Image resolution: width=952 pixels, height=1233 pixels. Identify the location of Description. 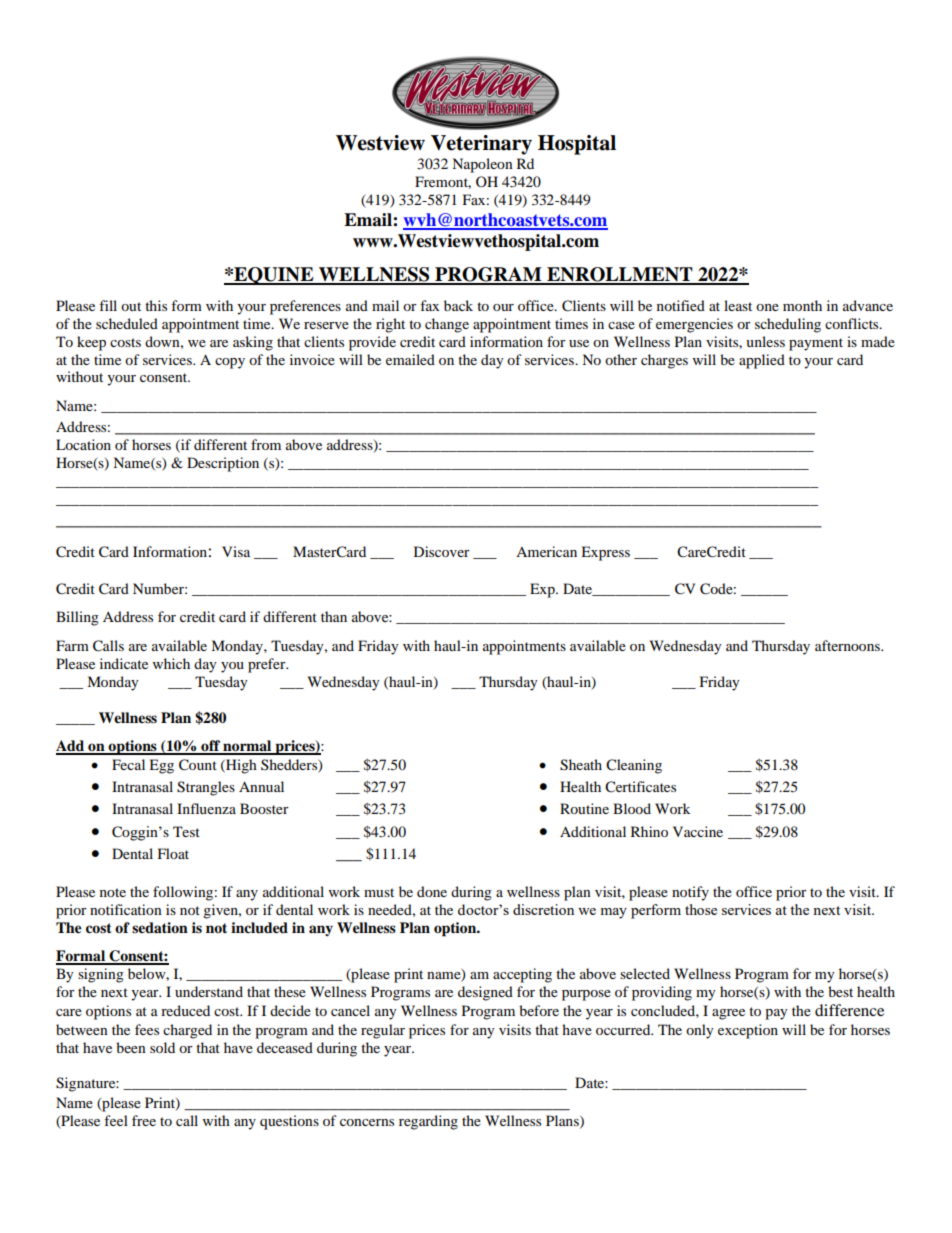
(223, 464).
